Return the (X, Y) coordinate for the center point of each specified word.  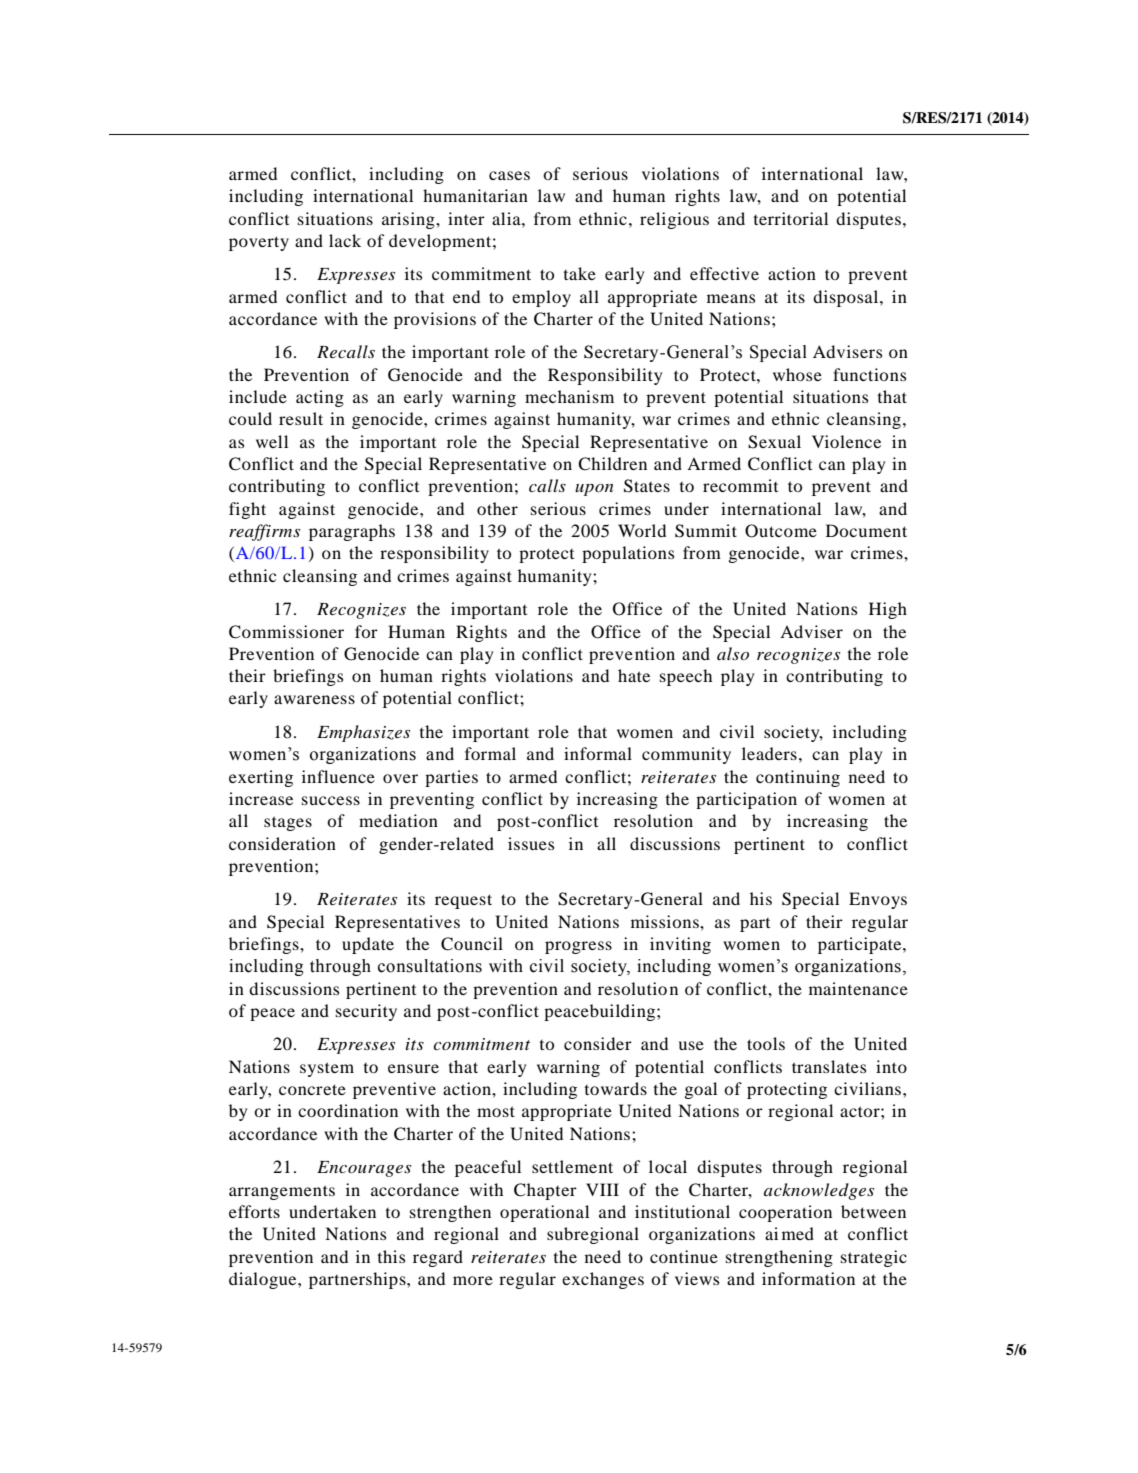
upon (594, 490)
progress (578, 947)
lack (345, 240)
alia (507, 218)
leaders (769, 753)
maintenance (858, 988)
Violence (846, 441)
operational (544, 1213)
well (272, 441)
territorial (791, 218)
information (808, 1278)
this (391, 1256)
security (366, 1012)
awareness (314, 699)
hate (634, 675)
